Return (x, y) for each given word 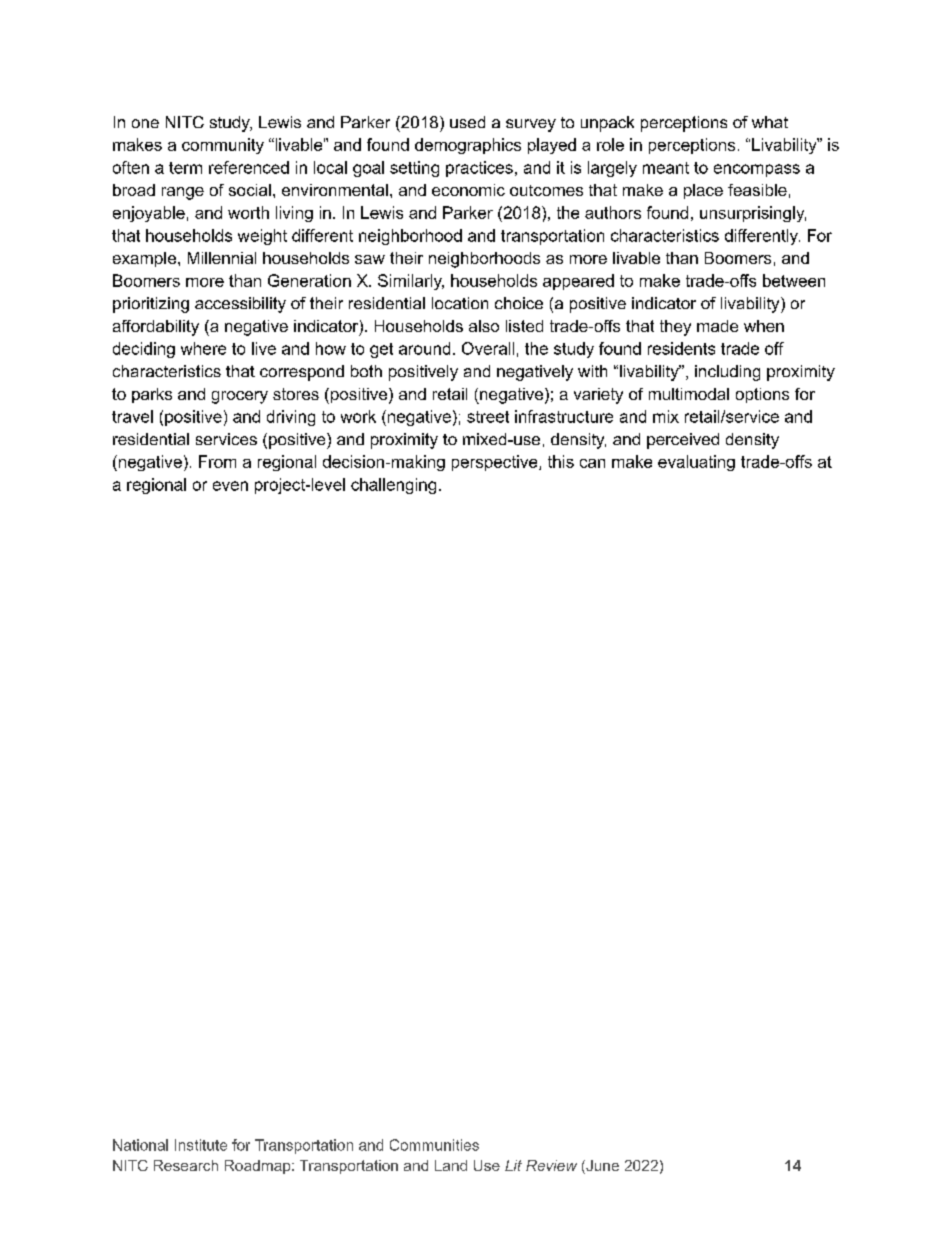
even (230, 486)
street (488, 417)
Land (451, 1165)
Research (186, 1165)
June (601, 1167)
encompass (757, 170)
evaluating (696, 463)
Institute (201, 1145)
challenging (393, 486)
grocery (240, 397)
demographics (468, 146)
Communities (434, 1145)
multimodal (689, 394)
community (223, 146)
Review (551, 1165)
